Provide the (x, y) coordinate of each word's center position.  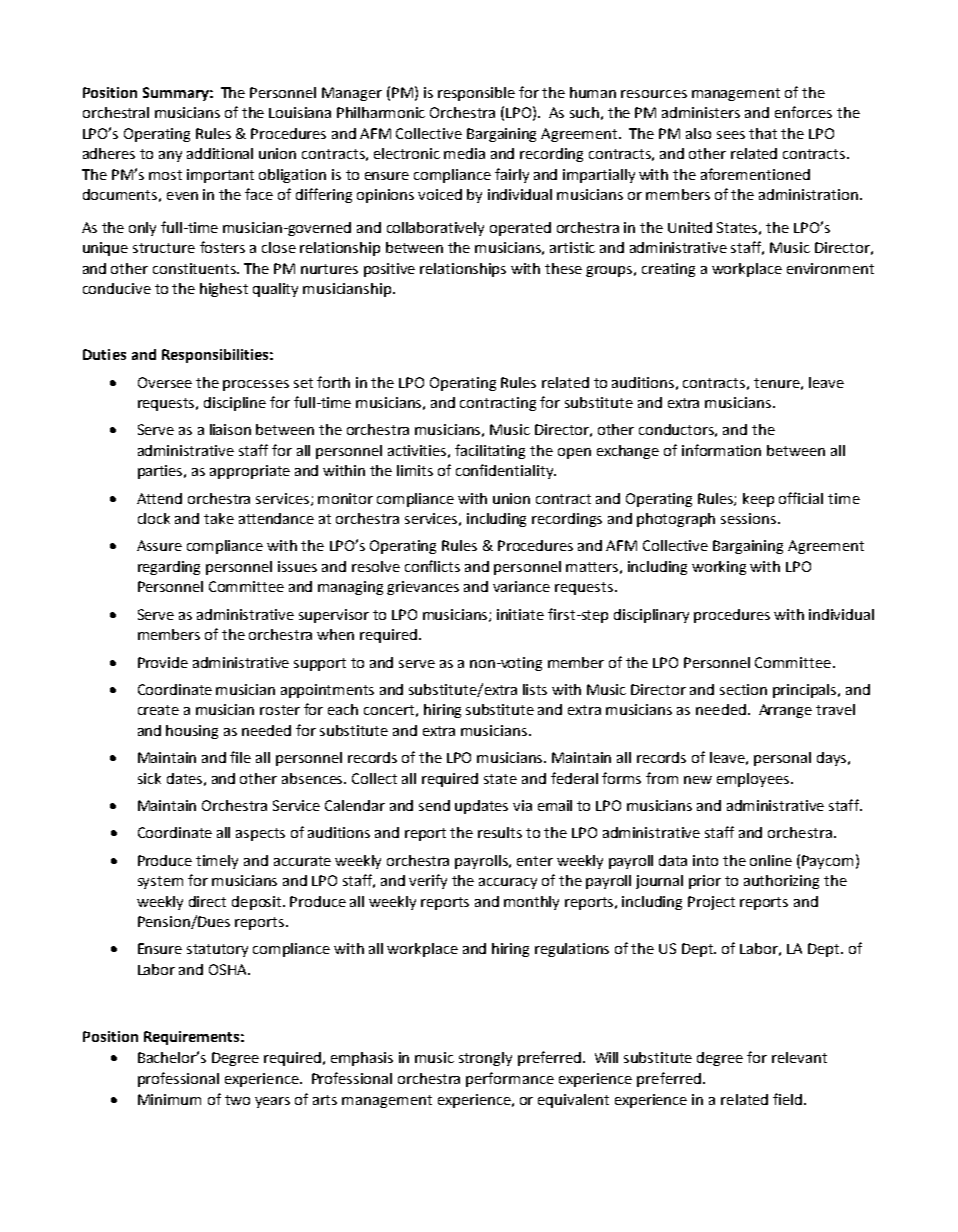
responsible (476, 94)
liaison (230, 429)
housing (192, 732)
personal (782, 759)
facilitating (490, 451)
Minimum (169, 1099)
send (434, 805)
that (763, 133)
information (721, 450)
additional (220, 153)
